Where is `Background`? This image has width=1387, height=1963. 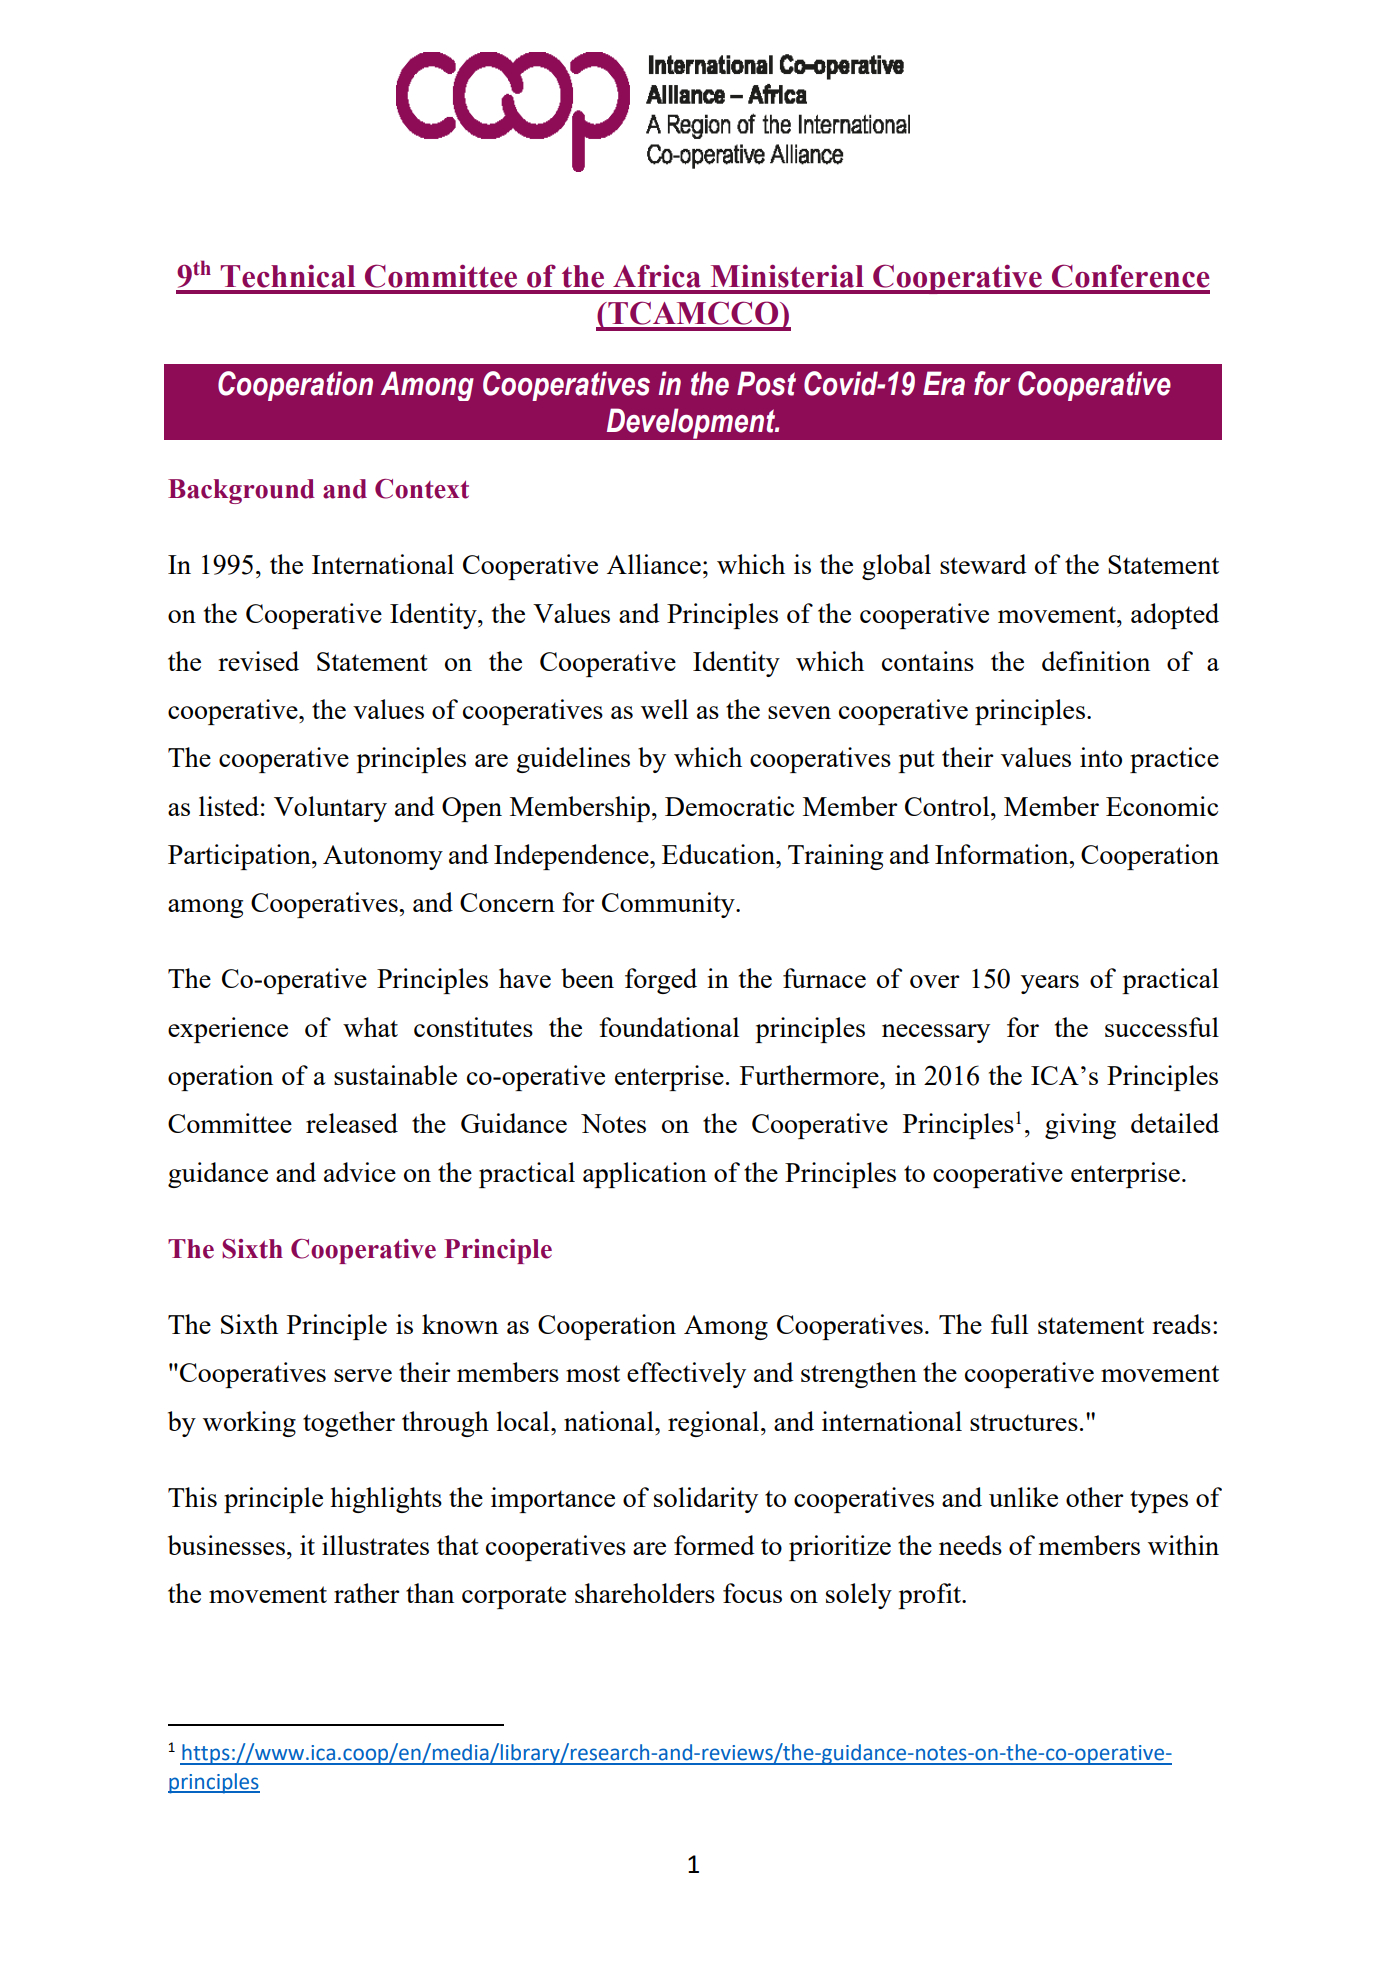
Background is located at coordinates (241, 491).
